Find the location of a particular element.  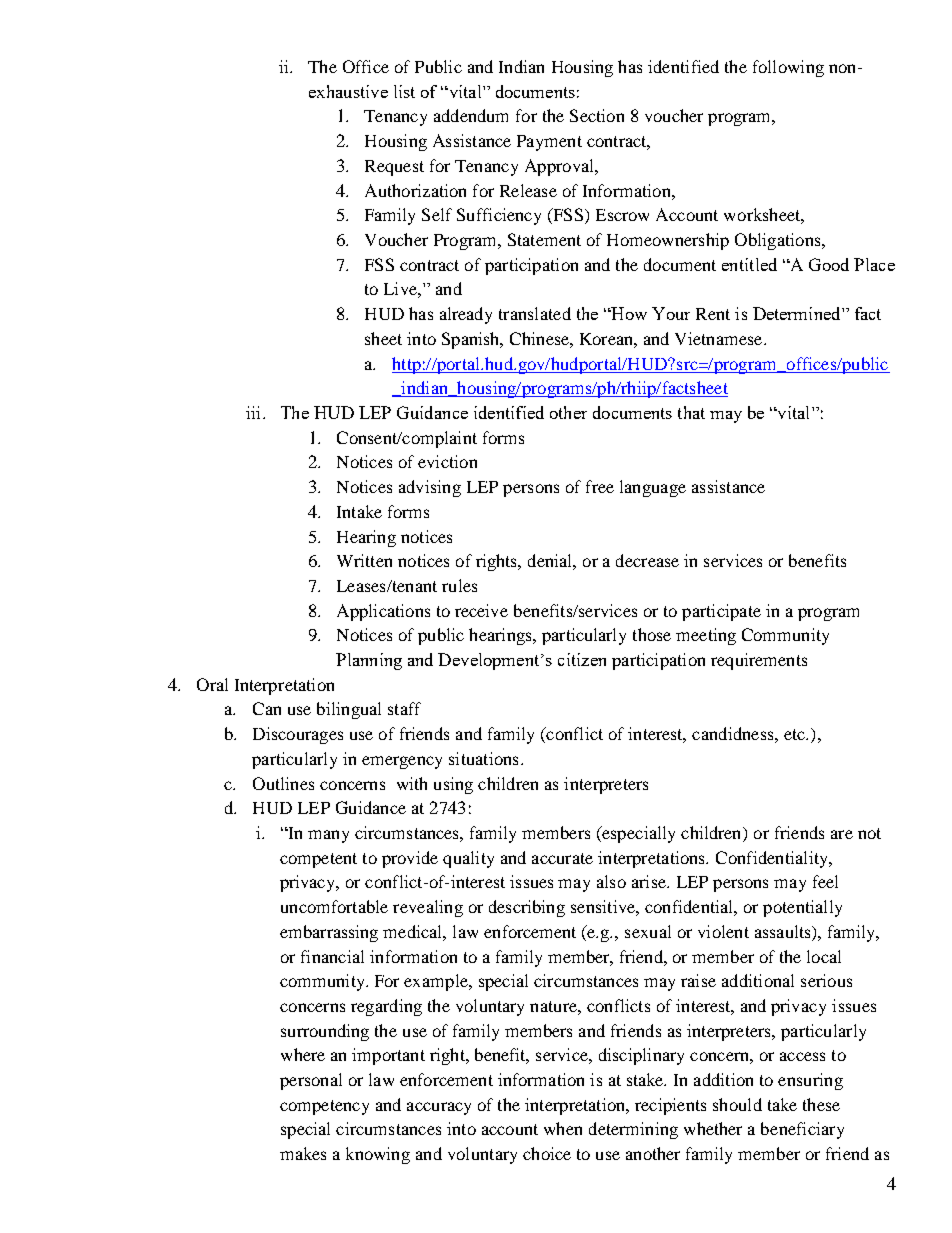

Request is located at coordinates (394, 168).
